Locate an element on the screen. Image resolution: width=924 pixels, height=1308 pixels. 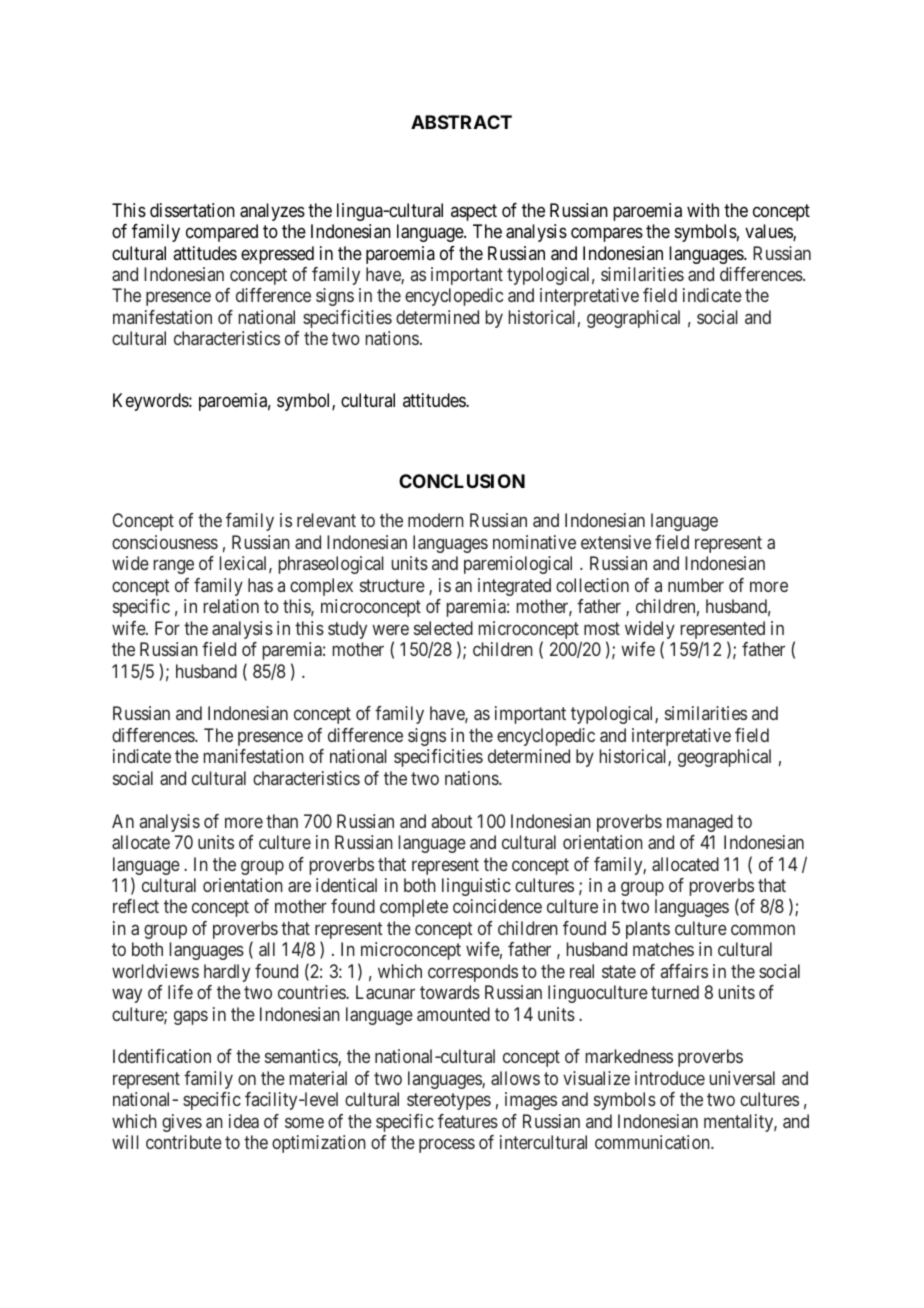
number is located at coordinates (696, 585).
